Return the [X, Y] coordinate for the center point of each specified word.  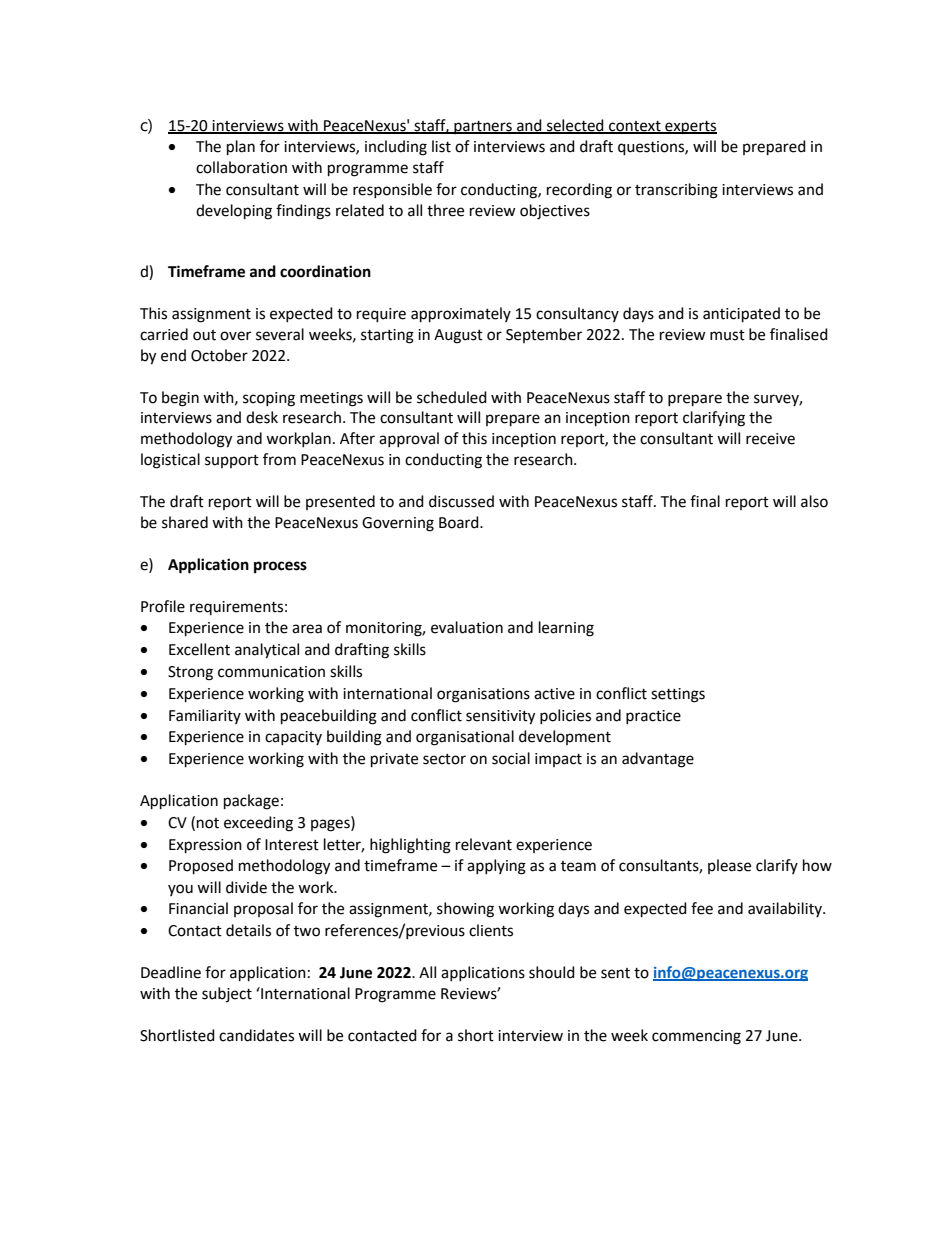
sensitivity [500, 717]
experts [690, 128]
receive [770, 439]
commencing [696, 1037]
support [232, 461]
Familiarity [205, 716]
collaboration [241, 167]
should [552, 972]
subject [227, 994]
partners [483, 127]
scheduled [452, 397]
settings [678, 695]
